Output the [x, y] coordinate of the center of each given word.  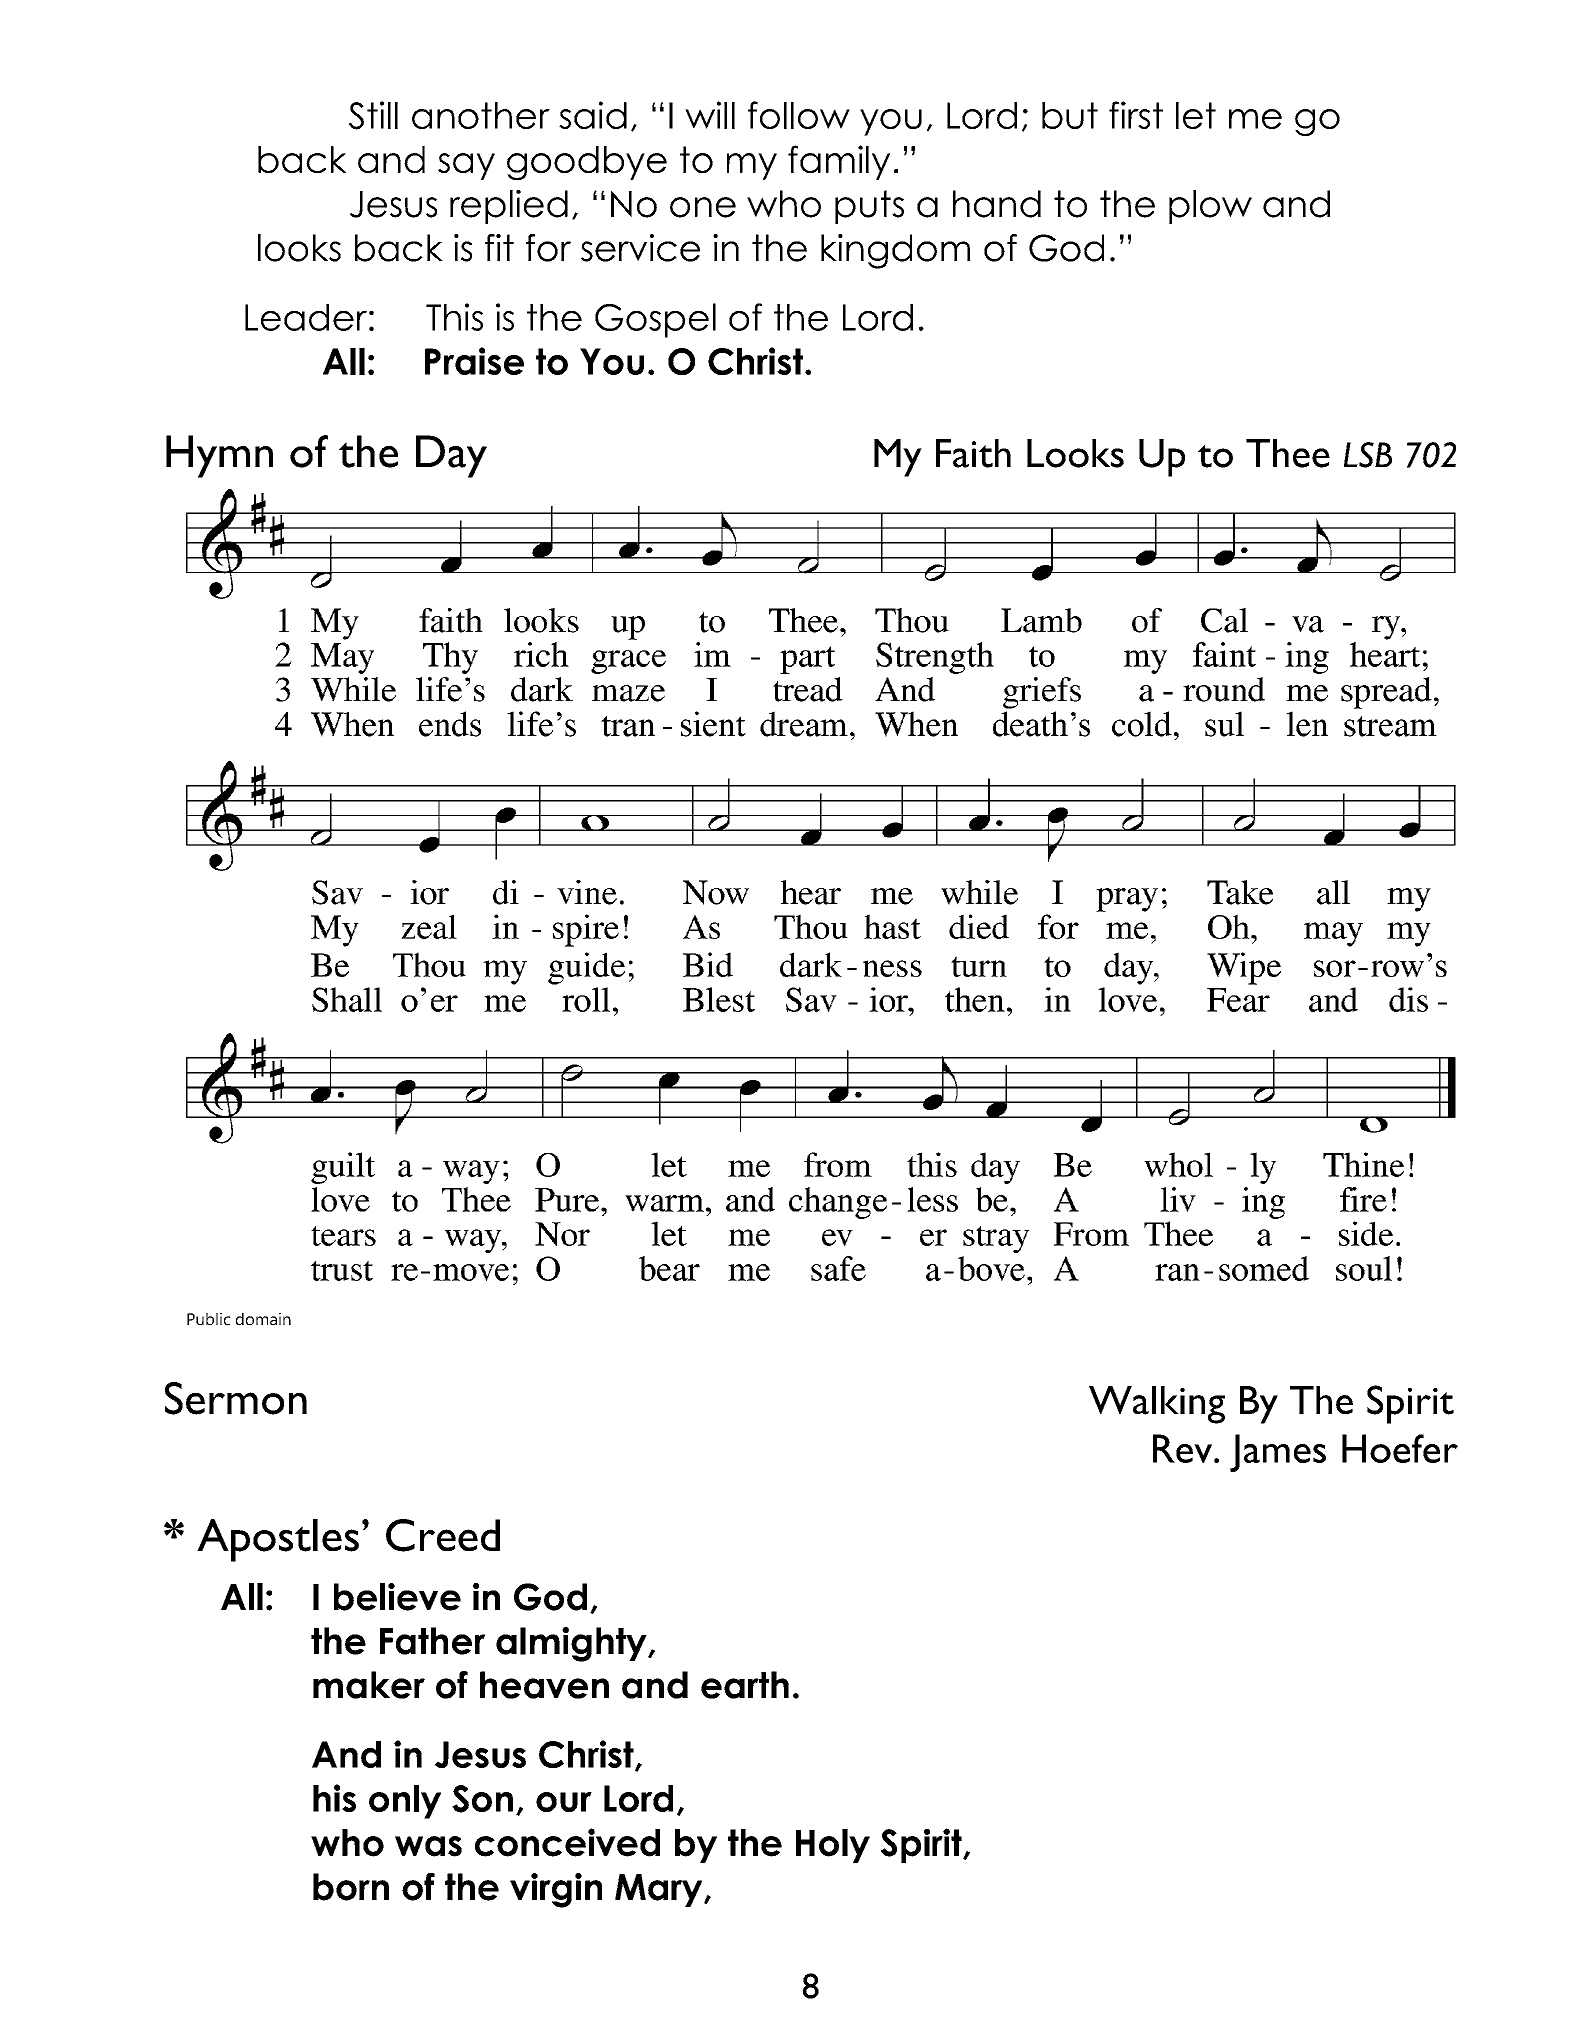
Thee [1288, 453]
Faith [973, 453]
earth [745, 1685]
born [351, 1887]
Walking [1157, 1405]
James [1278, 1453]
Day [451, 456]
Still [373, 115]
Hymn [219, 456]
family [839, 162]
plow [1210, 207]
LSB [1368, 455]
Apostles [278, 1540]
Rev [1184, 1448]
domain [263, 1319]
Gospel [655, 320]
